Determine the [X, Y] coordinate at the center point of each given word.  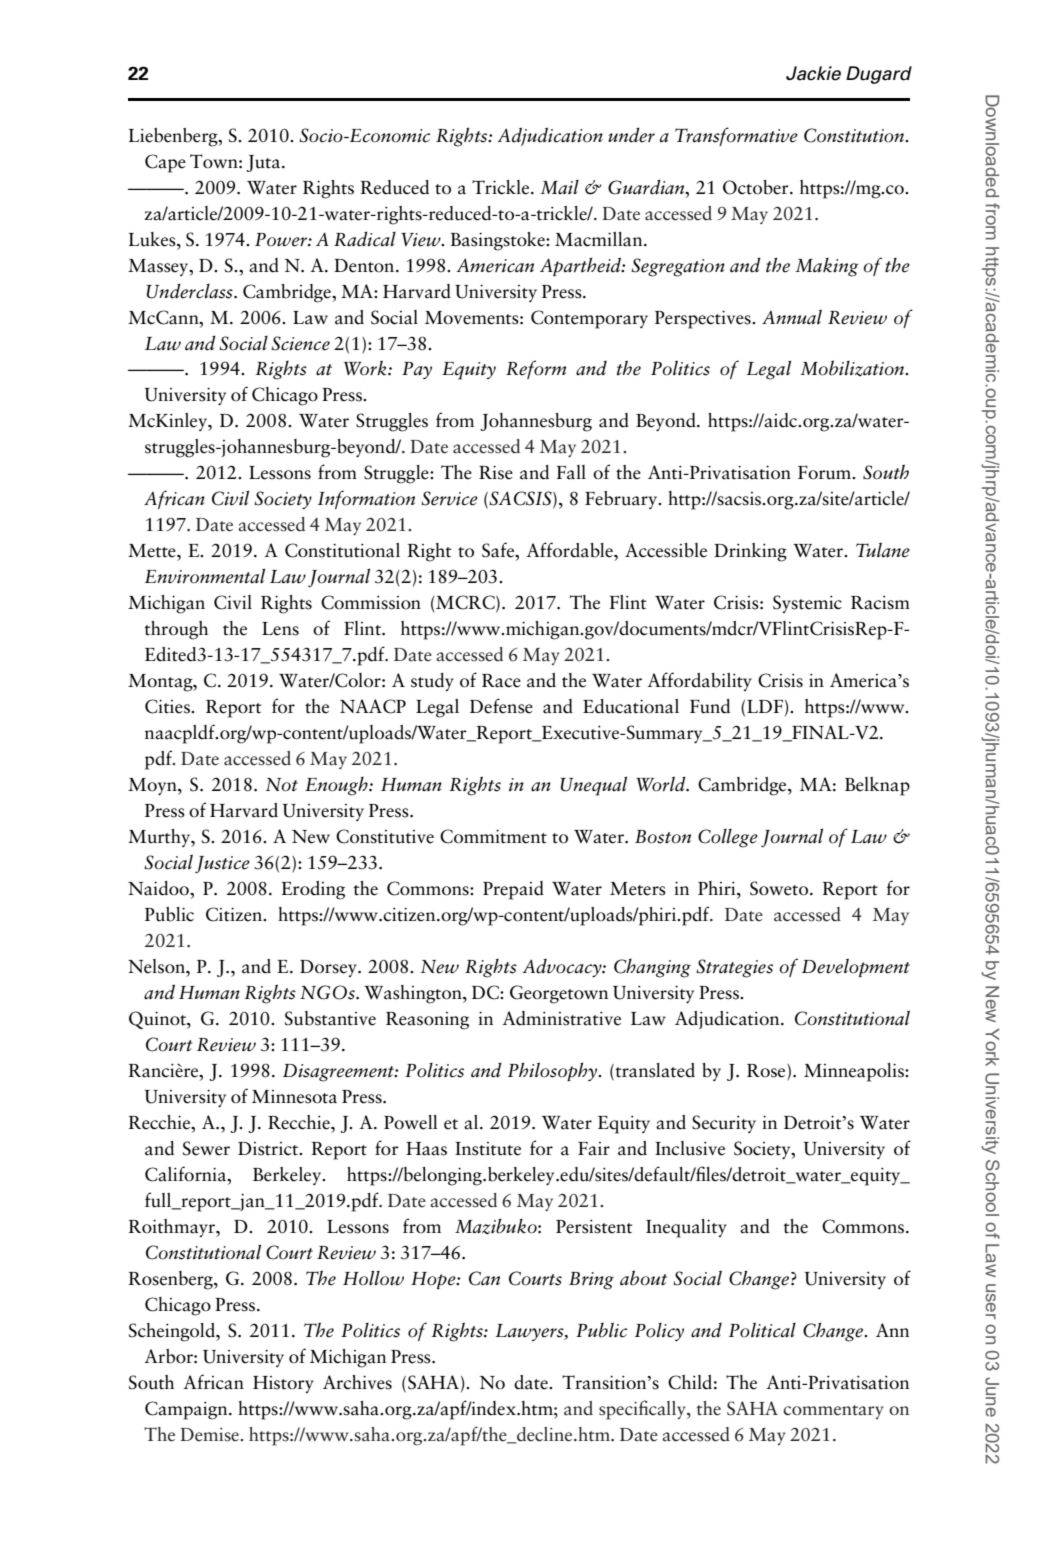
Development [856, 968]
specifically [643, 1410]
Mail [559, 187]
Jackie [813, 73]
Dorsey [329, 968]
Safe [499, 551]
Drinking [750, 552]
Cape [165, 163]
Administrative [561, 1018]
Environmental [205, 576]
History [283, 1384]
